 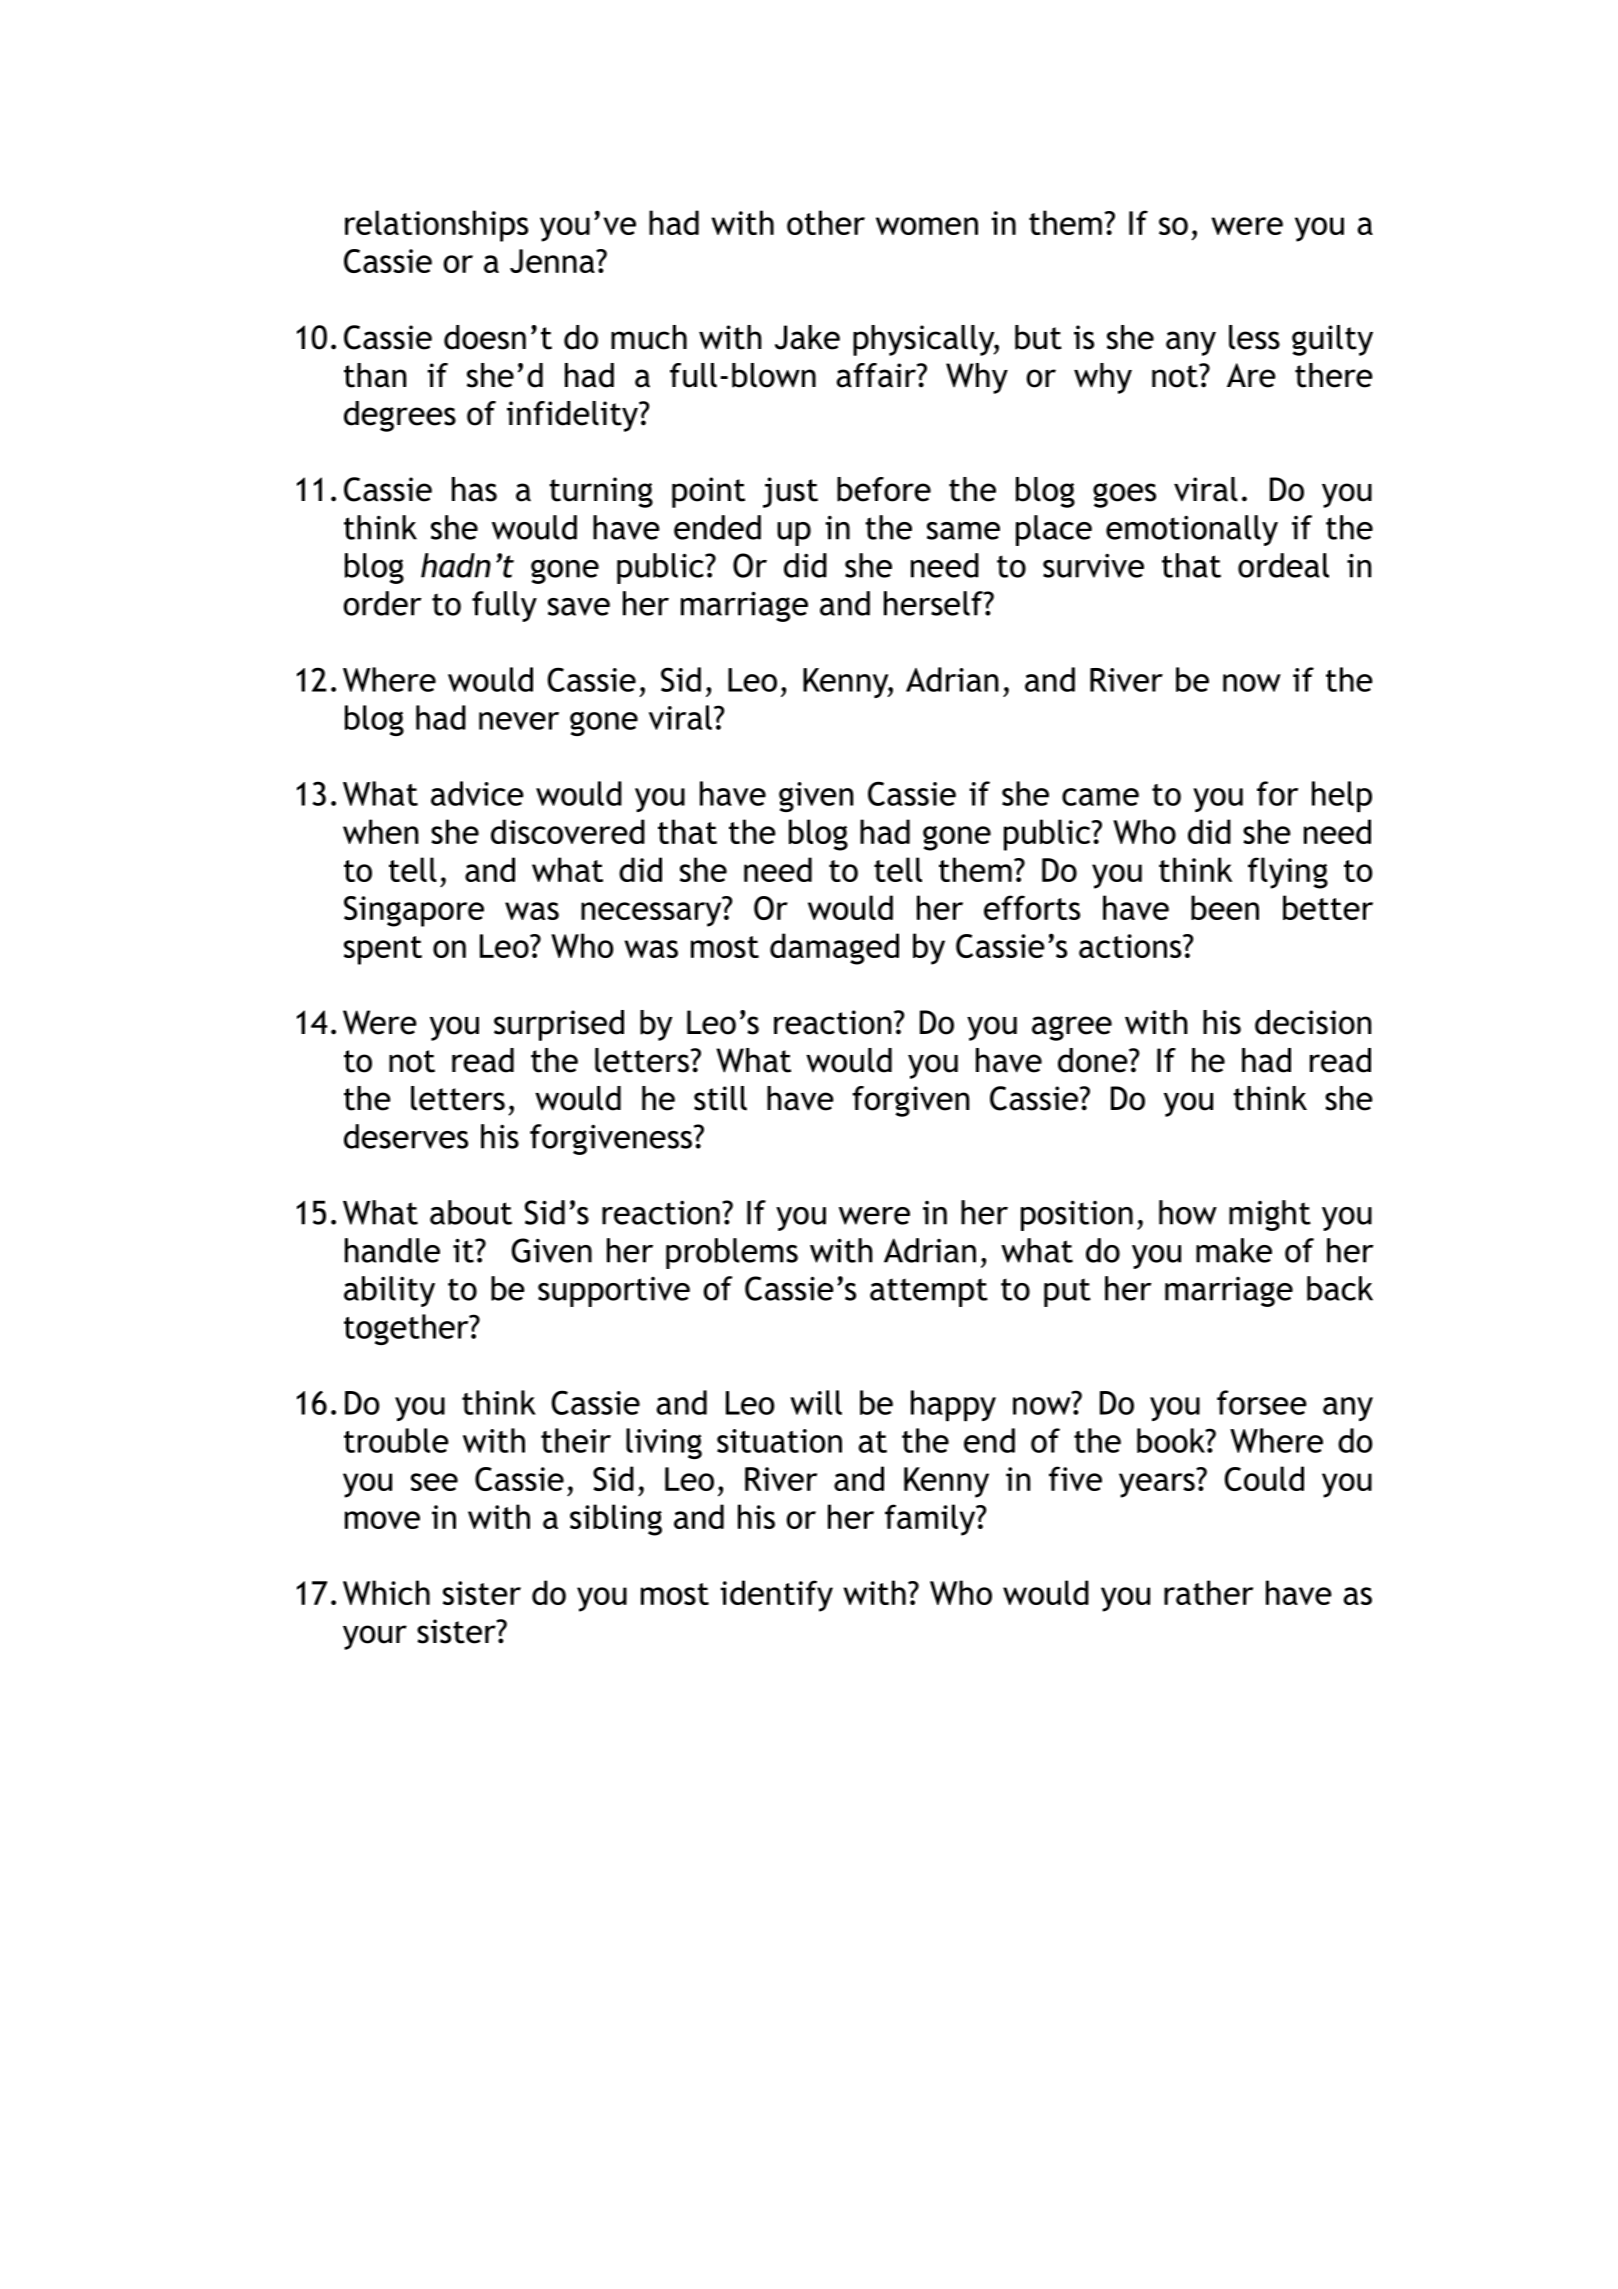 I want to click on Jenna, so click(x=553, y=261).
